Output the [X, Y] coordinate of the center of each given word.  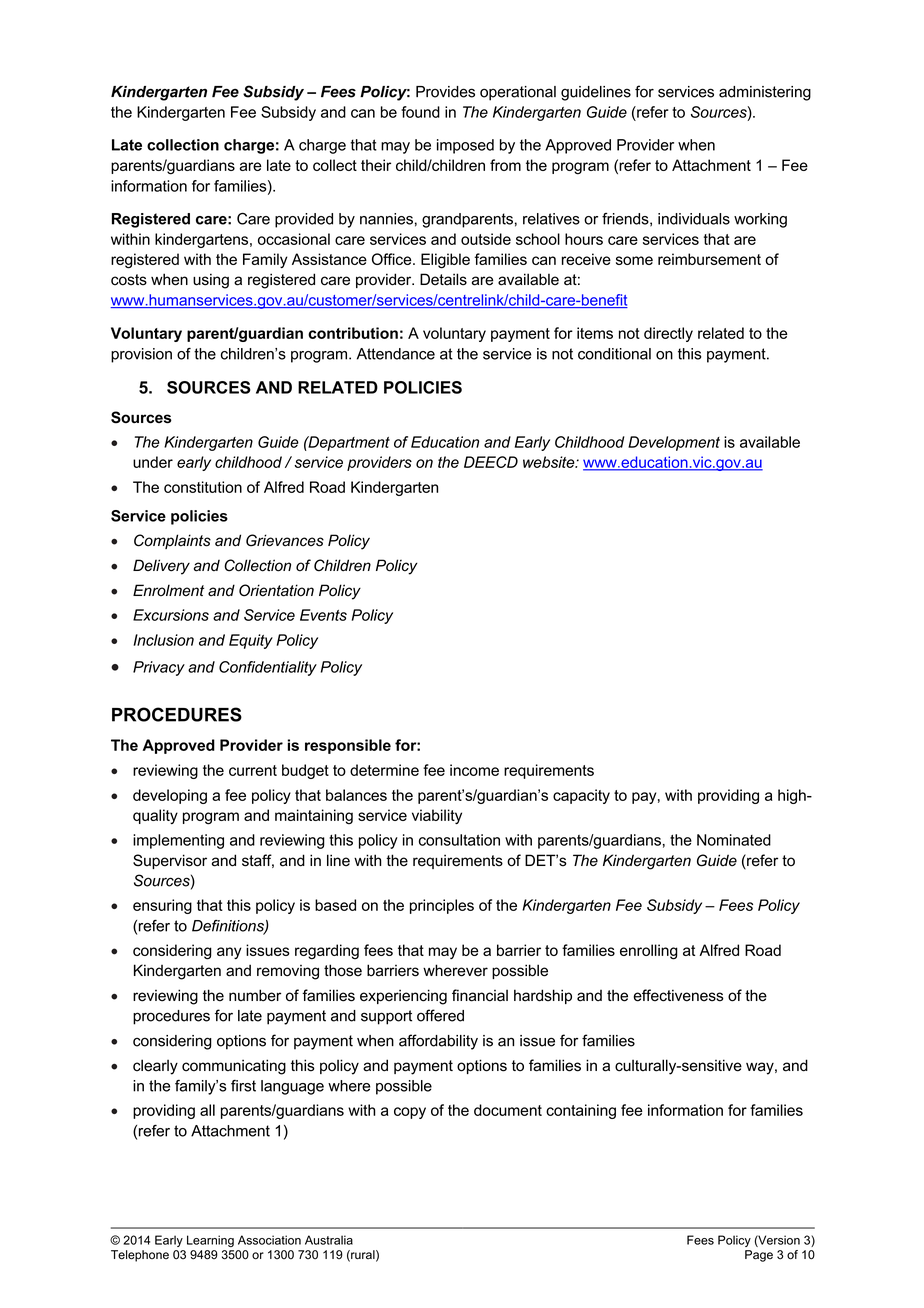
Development [674, 443]
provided [304, 220]
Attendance [396, 354]
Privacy [159, 668]
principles [442, 906]
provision [141, 355]
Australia [329, 1240]
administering [765, 93]
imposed [465, 146]
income [474, 770]
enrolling [649, 952]
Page [759, 1256]
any [229, 953]
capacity [581, 796]
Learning [210, 1241]
